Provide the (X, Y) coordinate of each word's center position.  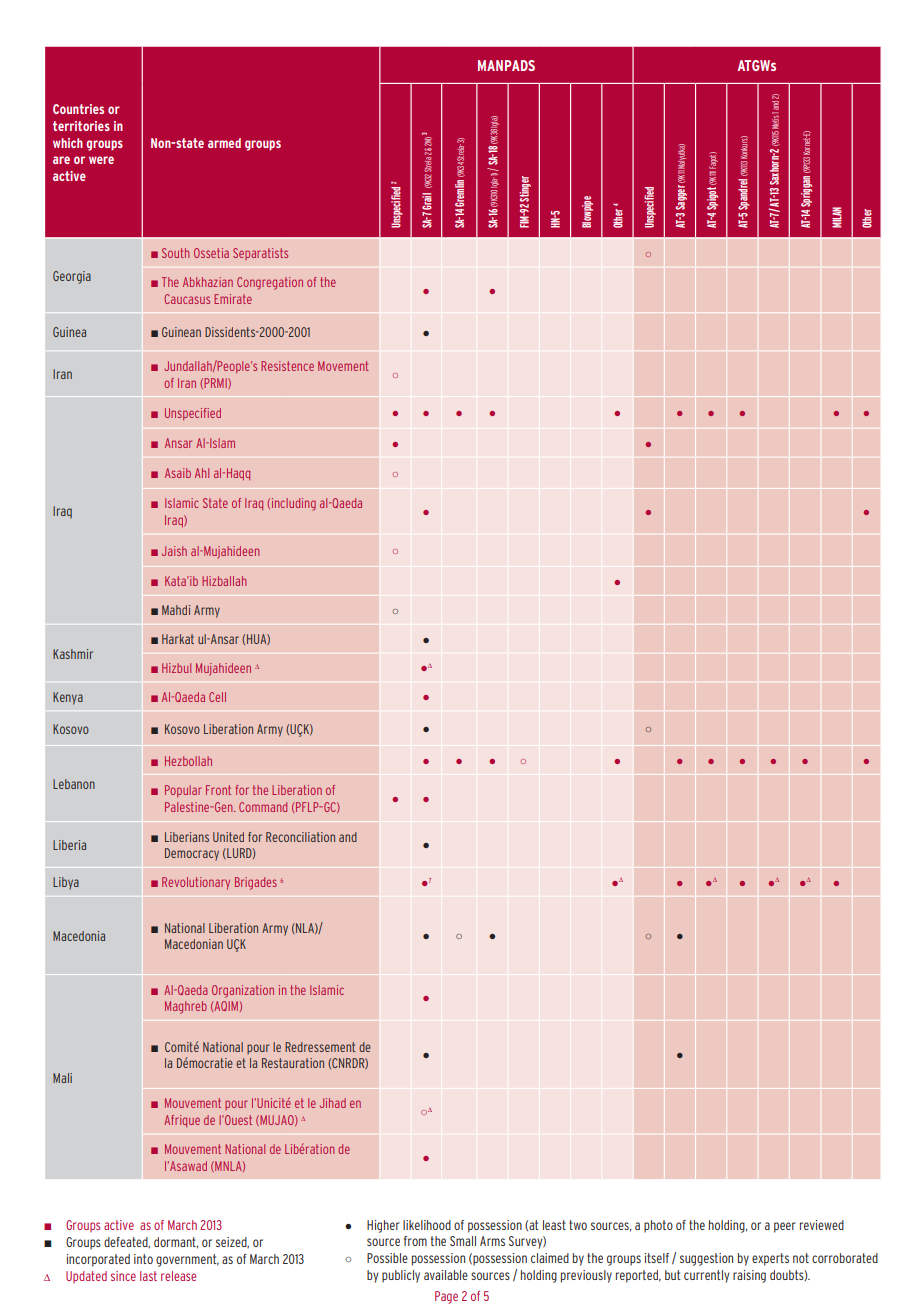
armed (224, 143)
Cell (217, 697)
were (101, 160)
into (143, 1259)
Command (263, 807)
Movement (343, 366)
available (446, 1275)
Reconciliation (300, 837)
